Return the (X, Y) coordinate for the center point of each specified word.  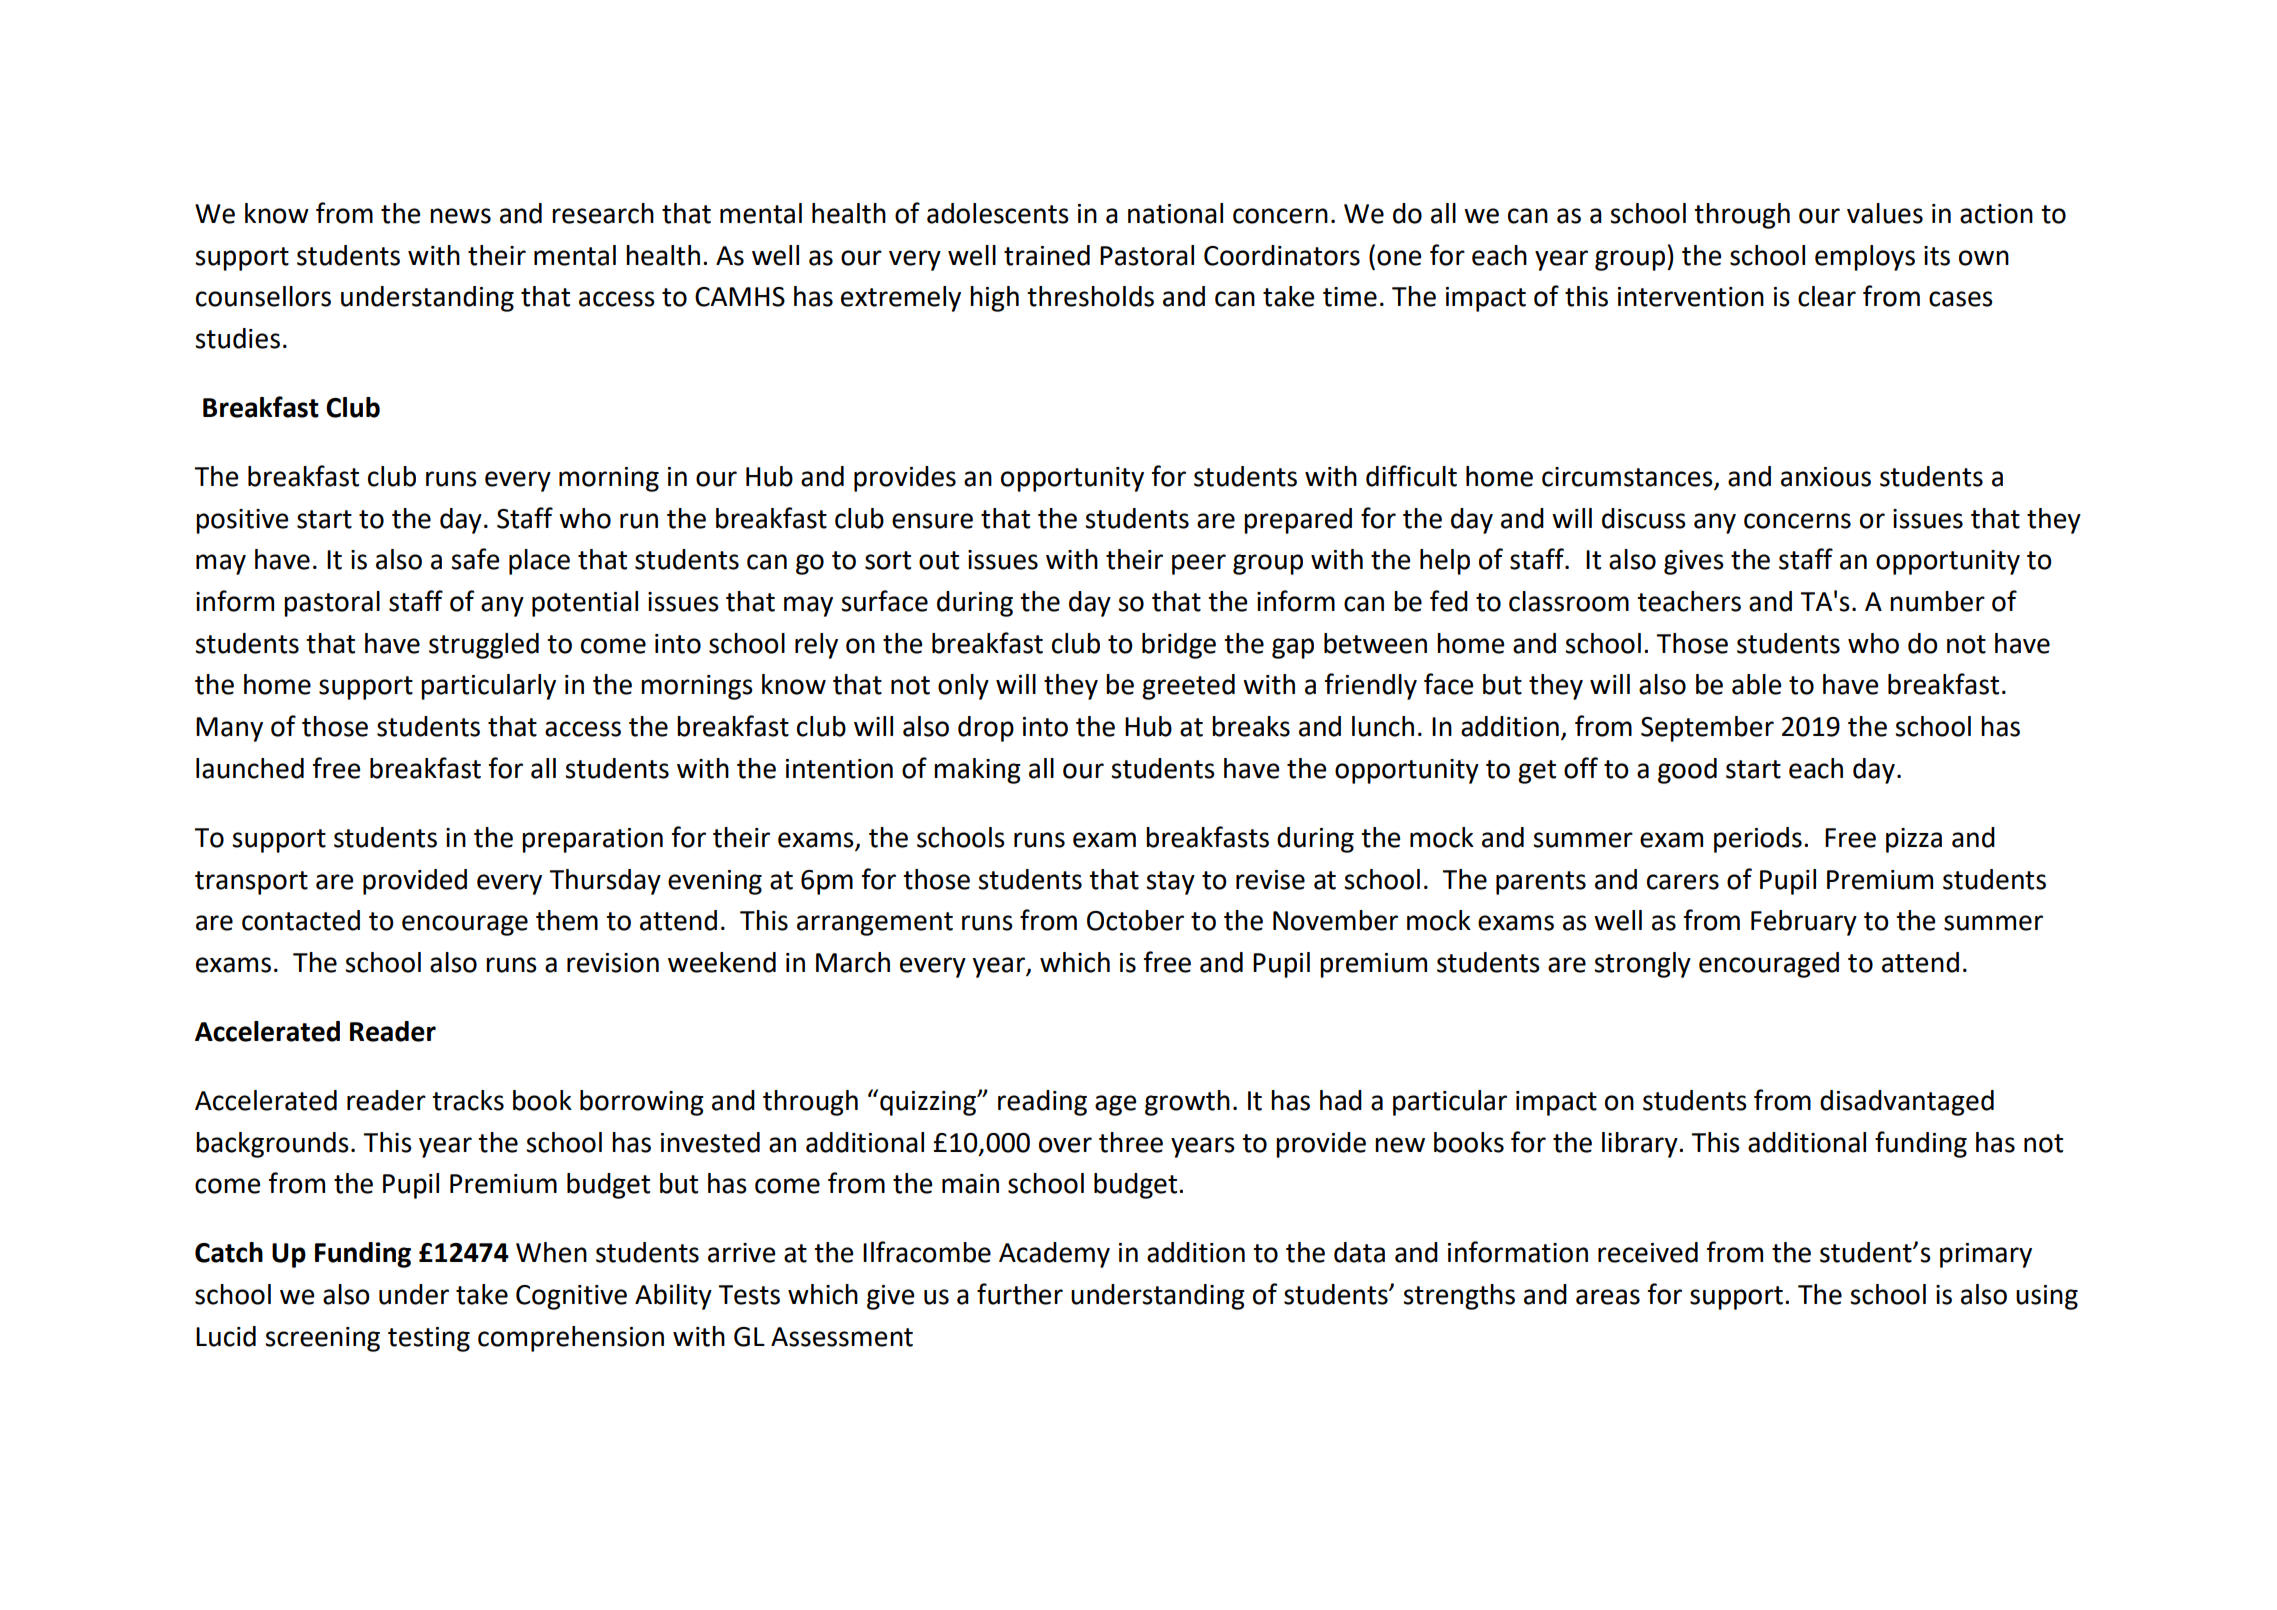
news (460, 216)
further (1020, 1294)
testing (429, 1339)
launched (250, 768)
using (2047, 1297)
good (1687, 771)
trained (1047, 255)
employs (1865, 258)
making (977, 771)
